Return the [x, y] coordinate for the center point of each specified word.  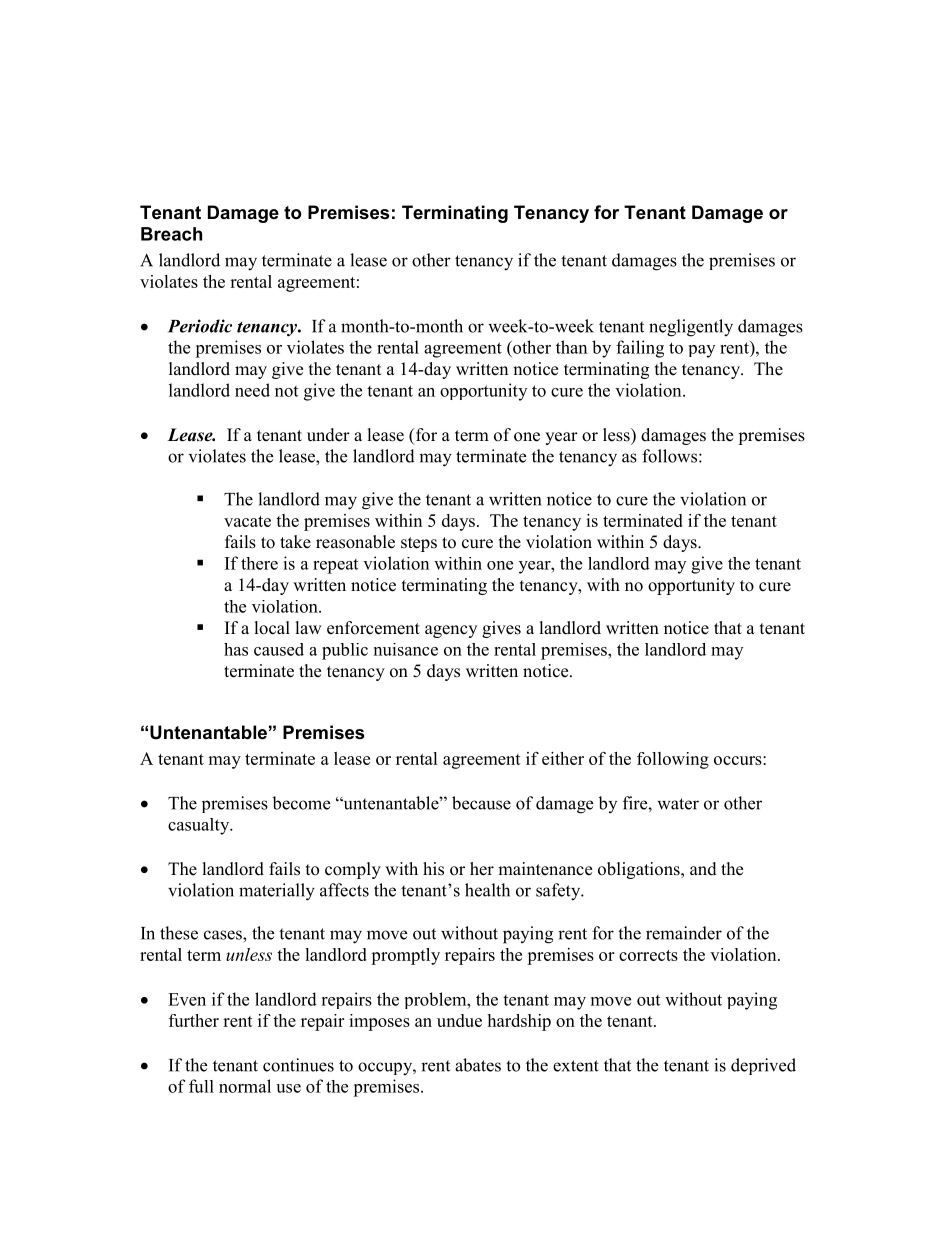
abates [478, 1065]
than [571, 347]
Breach [171, 234]
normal [245, 1086]
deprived [763, 1066]
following [673, 760]
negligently [691, 328]
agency [451, 631]
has [236, 649]
